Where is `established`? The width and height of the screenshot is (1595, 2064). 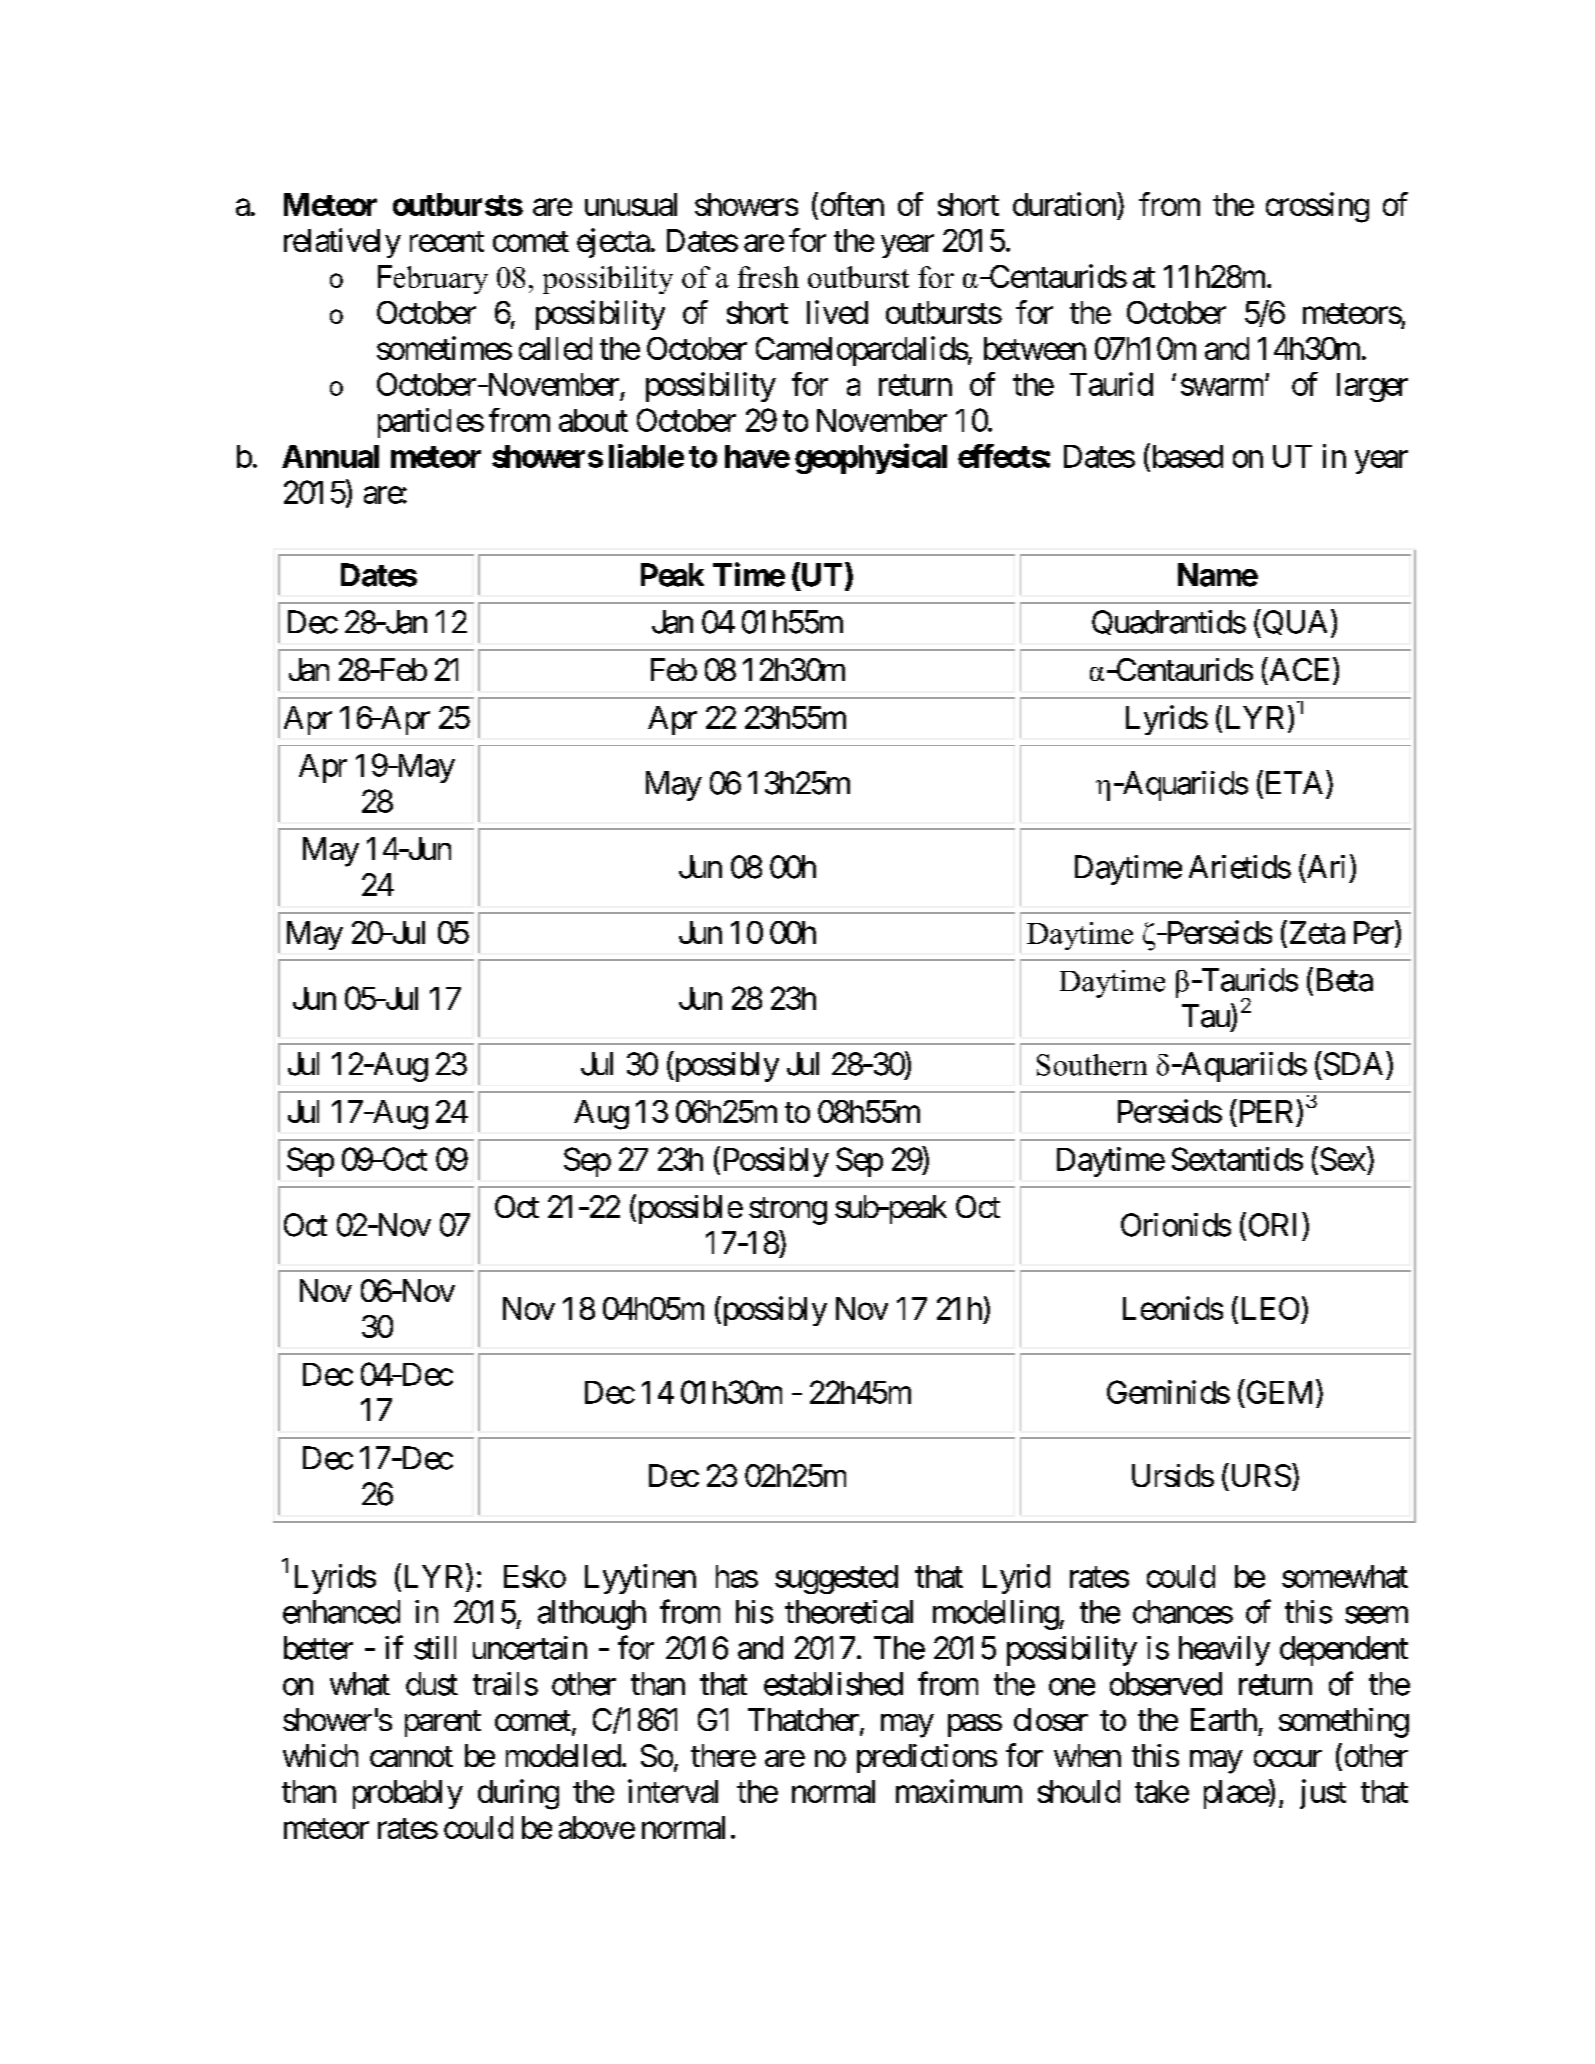
established is located at coordinates (833, 1684).
